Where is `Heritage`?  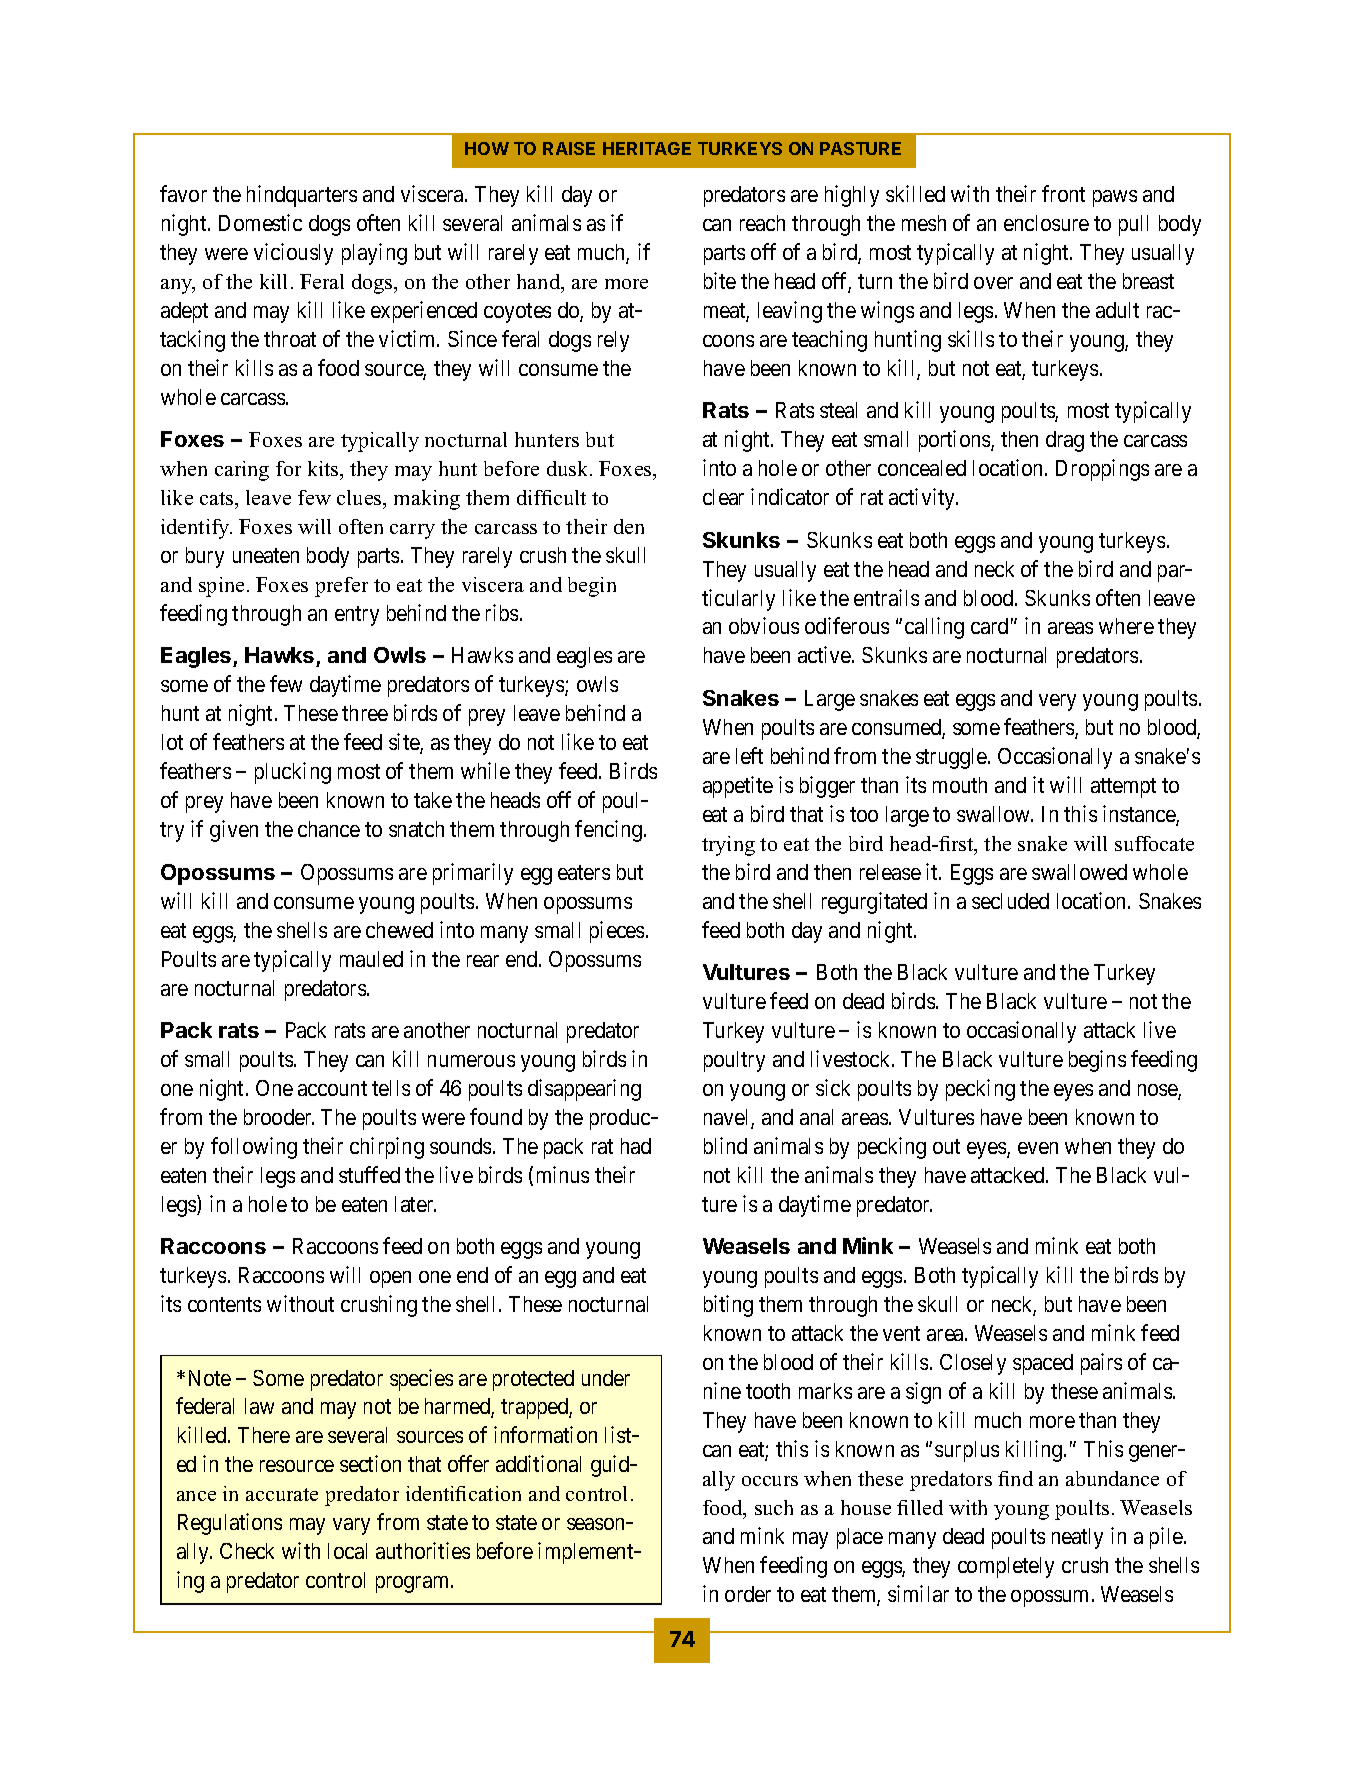 Heritage is located at coordinates (647, 148).
